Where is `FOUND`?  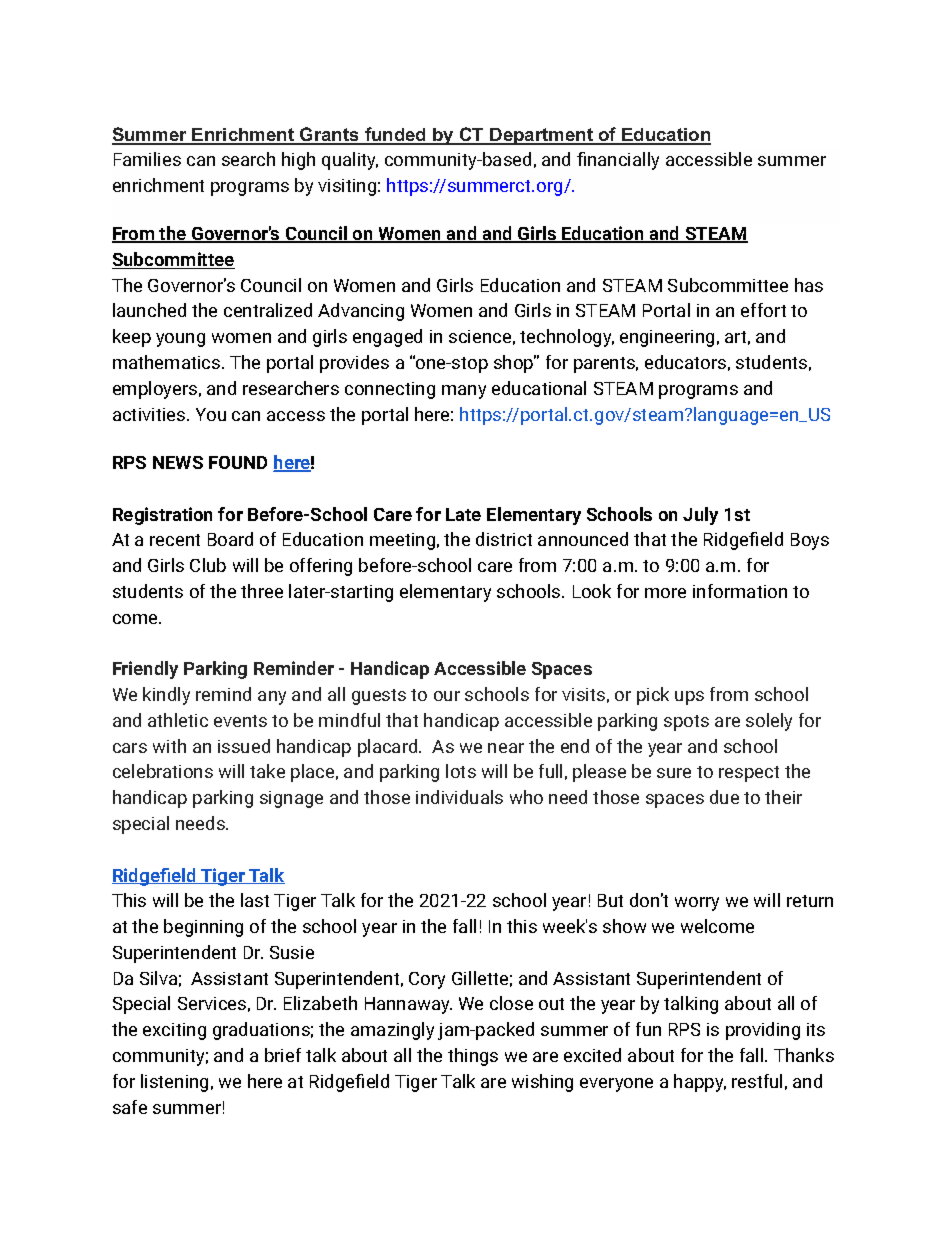
FOUND is located at coordinates (238, 462).
